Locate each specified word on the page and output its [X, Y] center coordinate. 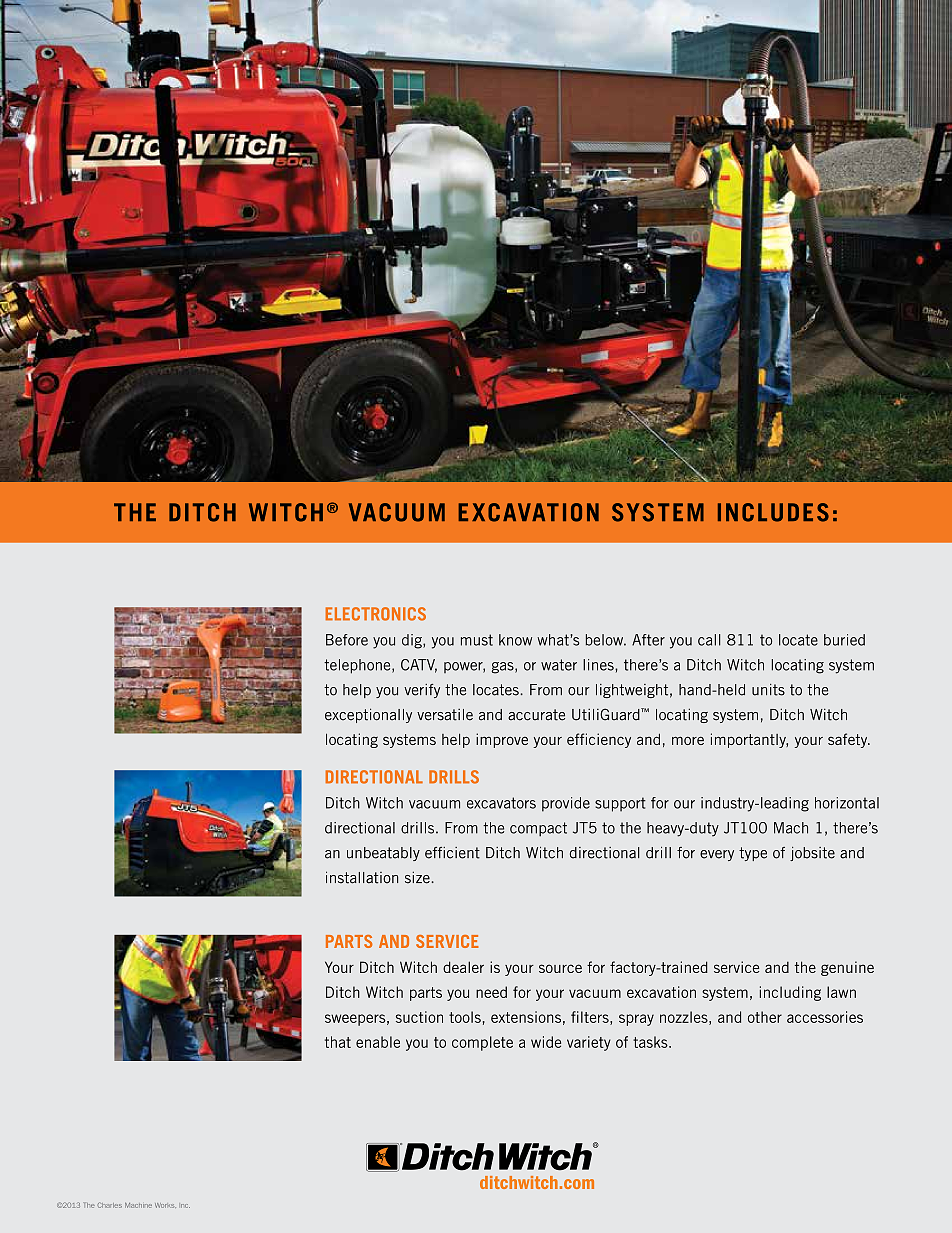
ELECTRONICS [375, 614]
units [768, 690]
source [560, 968]
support [620, 804]
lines [599, 665]
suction [419, 1017]
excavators [501, 803]
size [418, 877]
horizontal [847, 803]
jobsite [812, 854]
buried [844, 640]
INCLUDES [773, 512]
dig [413, 641]
